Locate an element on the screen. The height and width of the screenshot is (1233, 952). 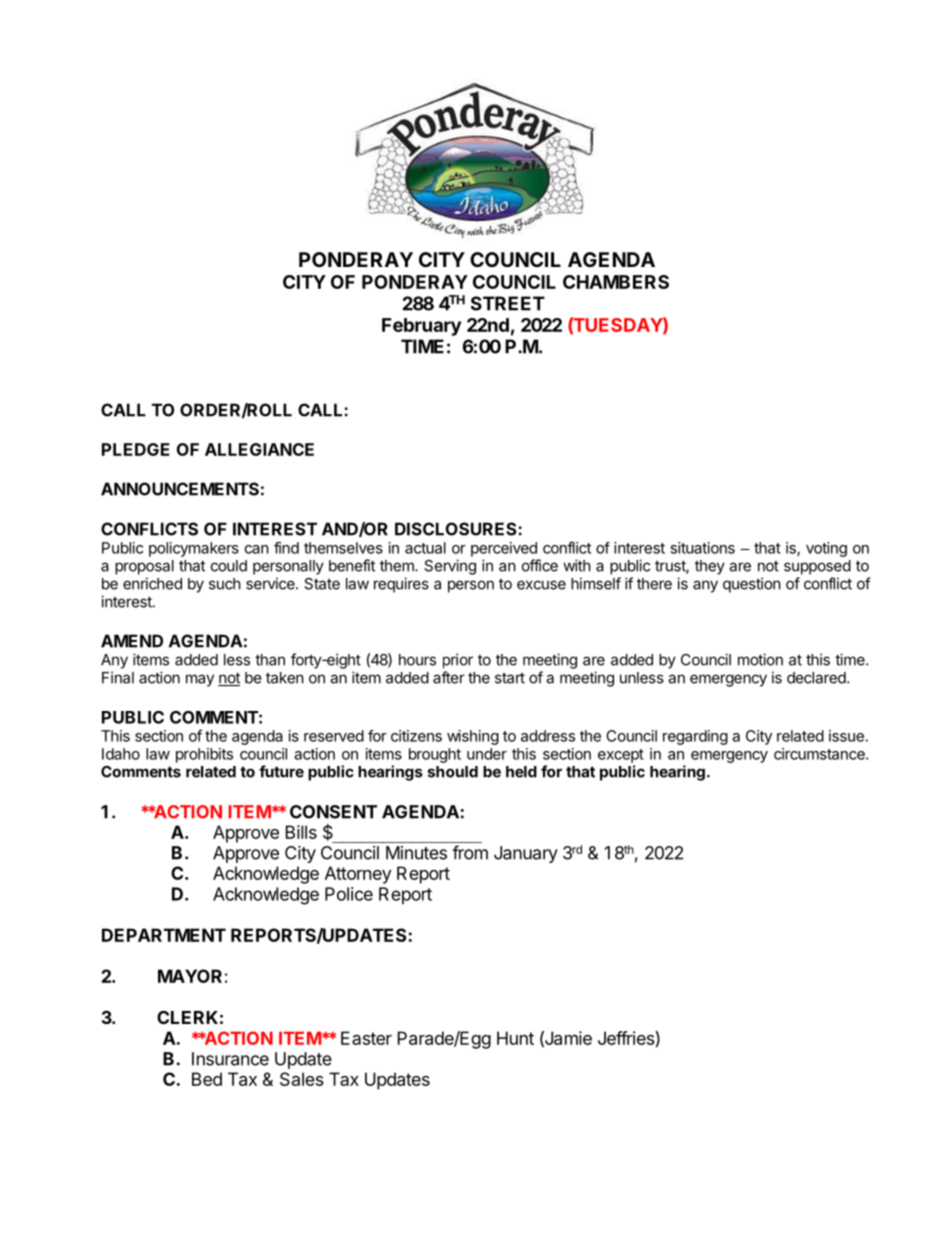
policymakers is located at coordinates (194, 549).
